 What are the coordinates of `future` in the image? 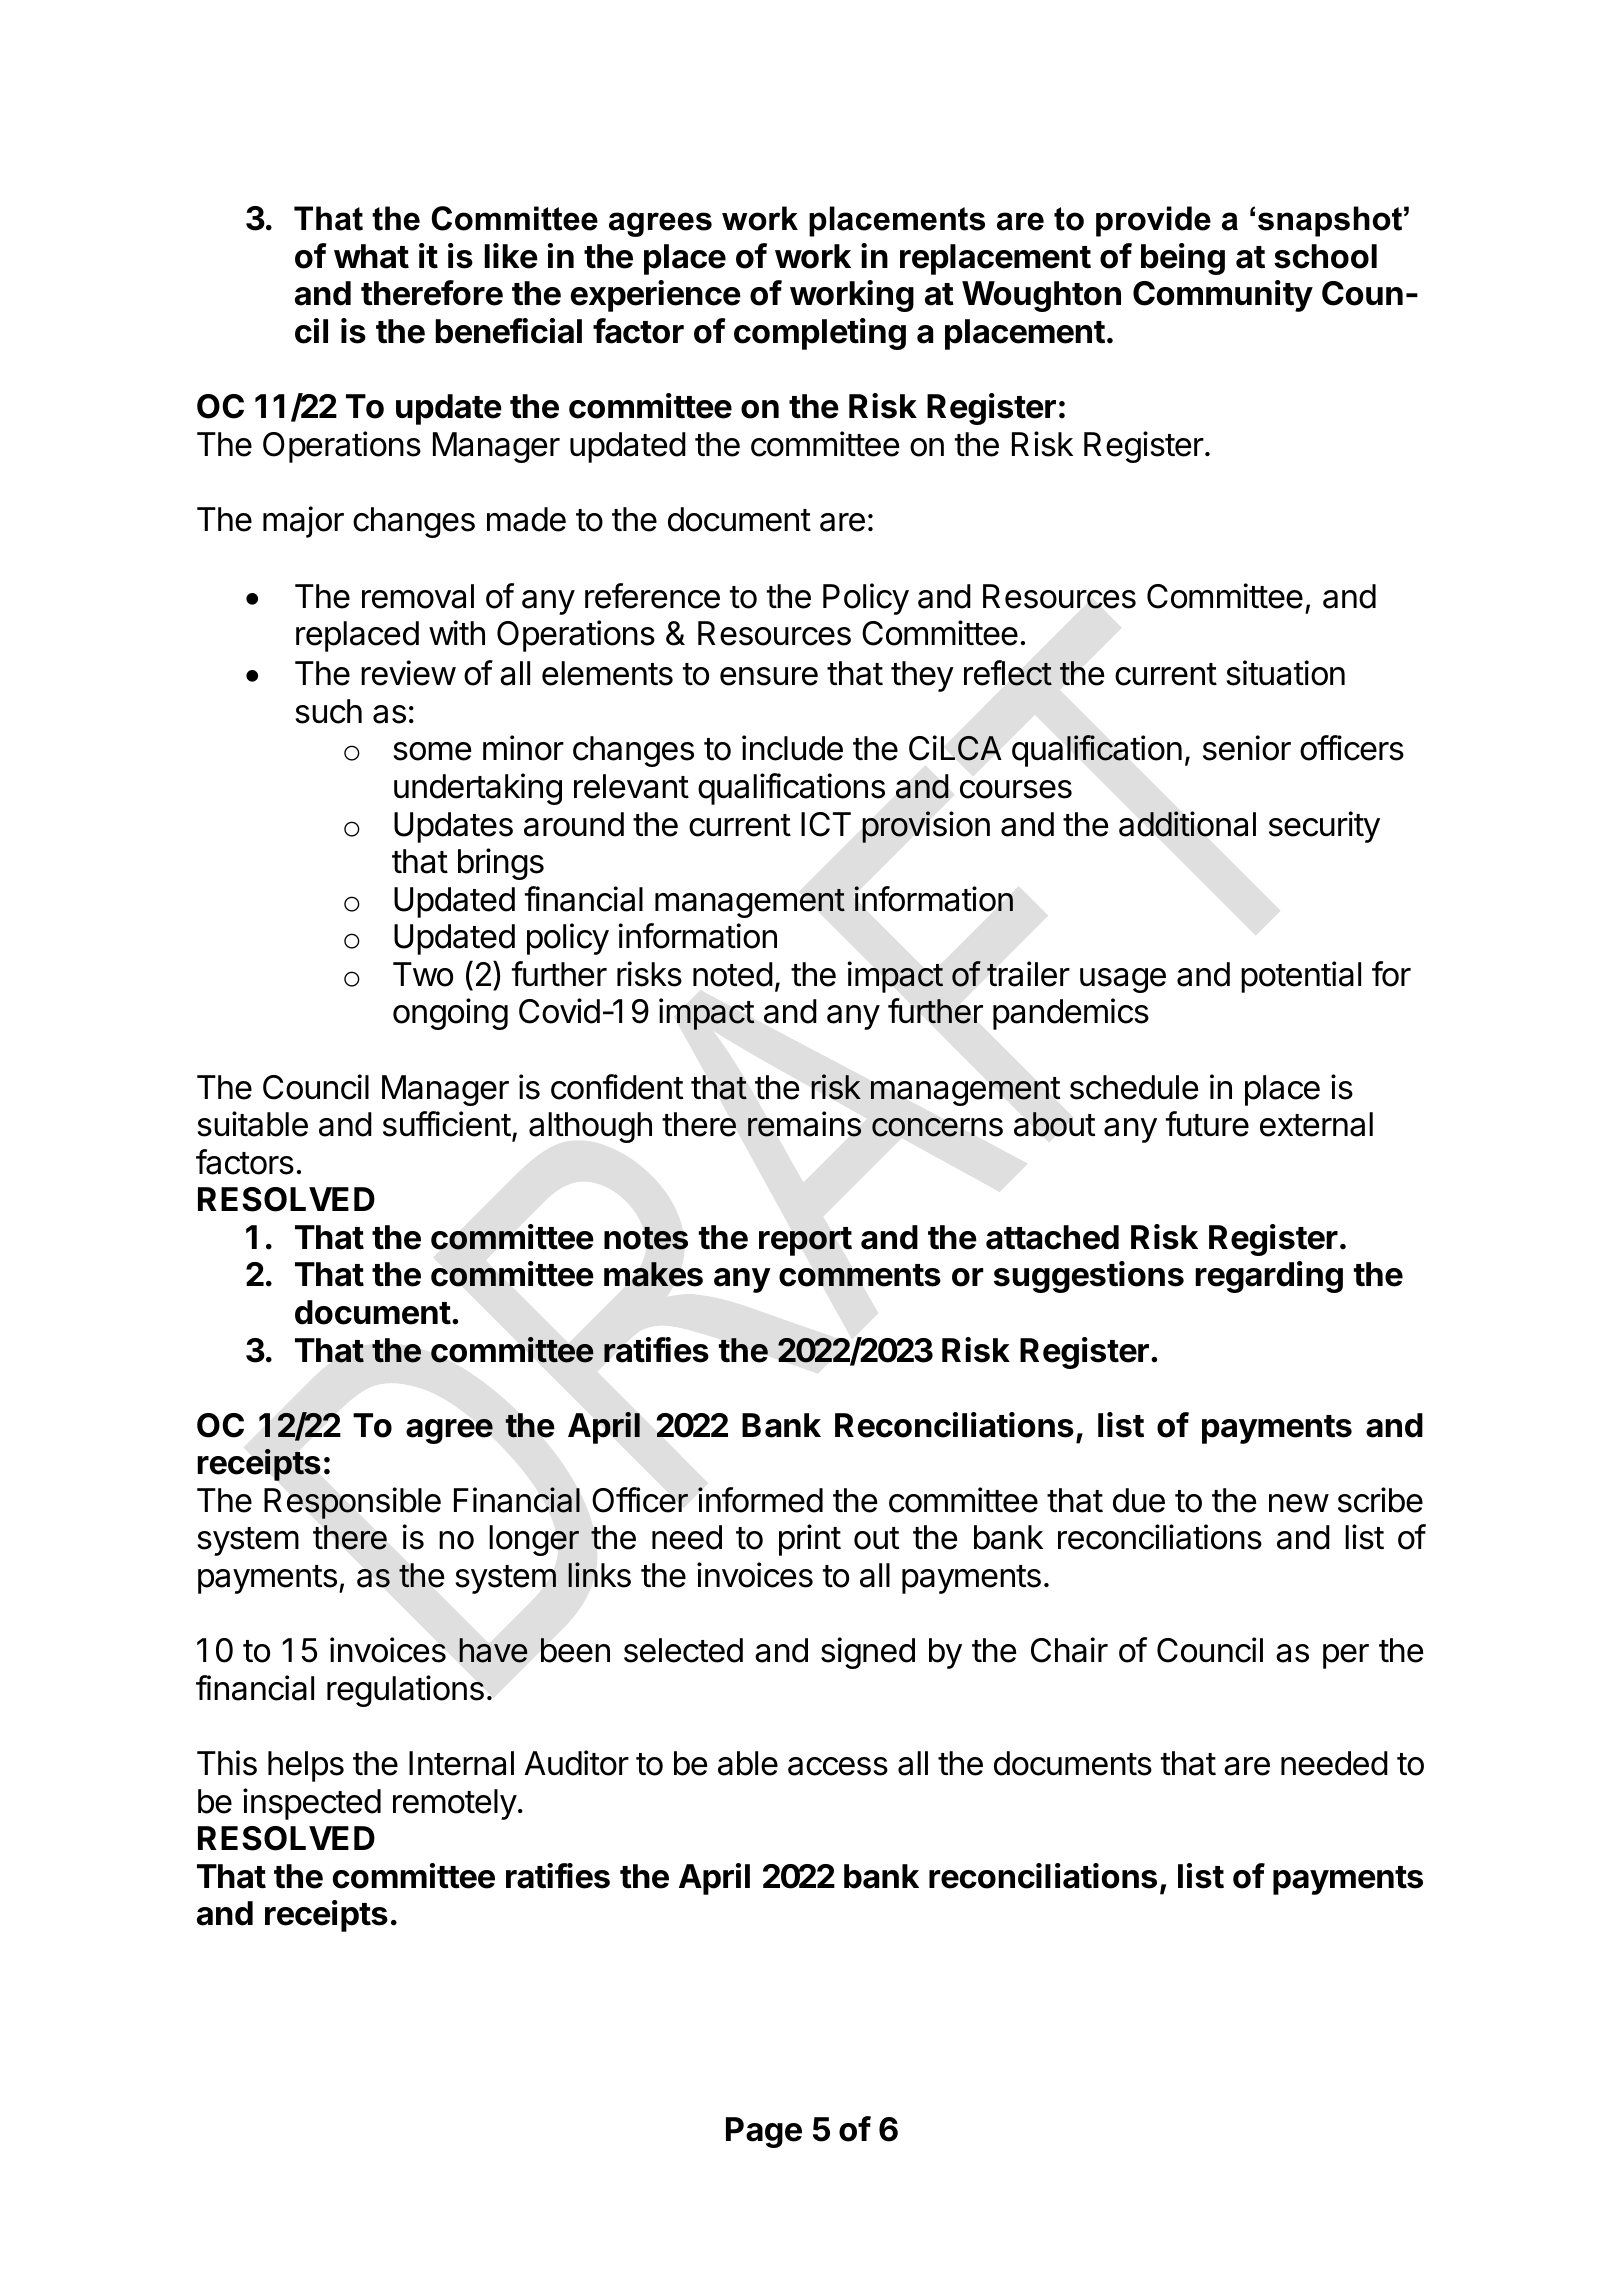 It's located at (1207, 1124).
